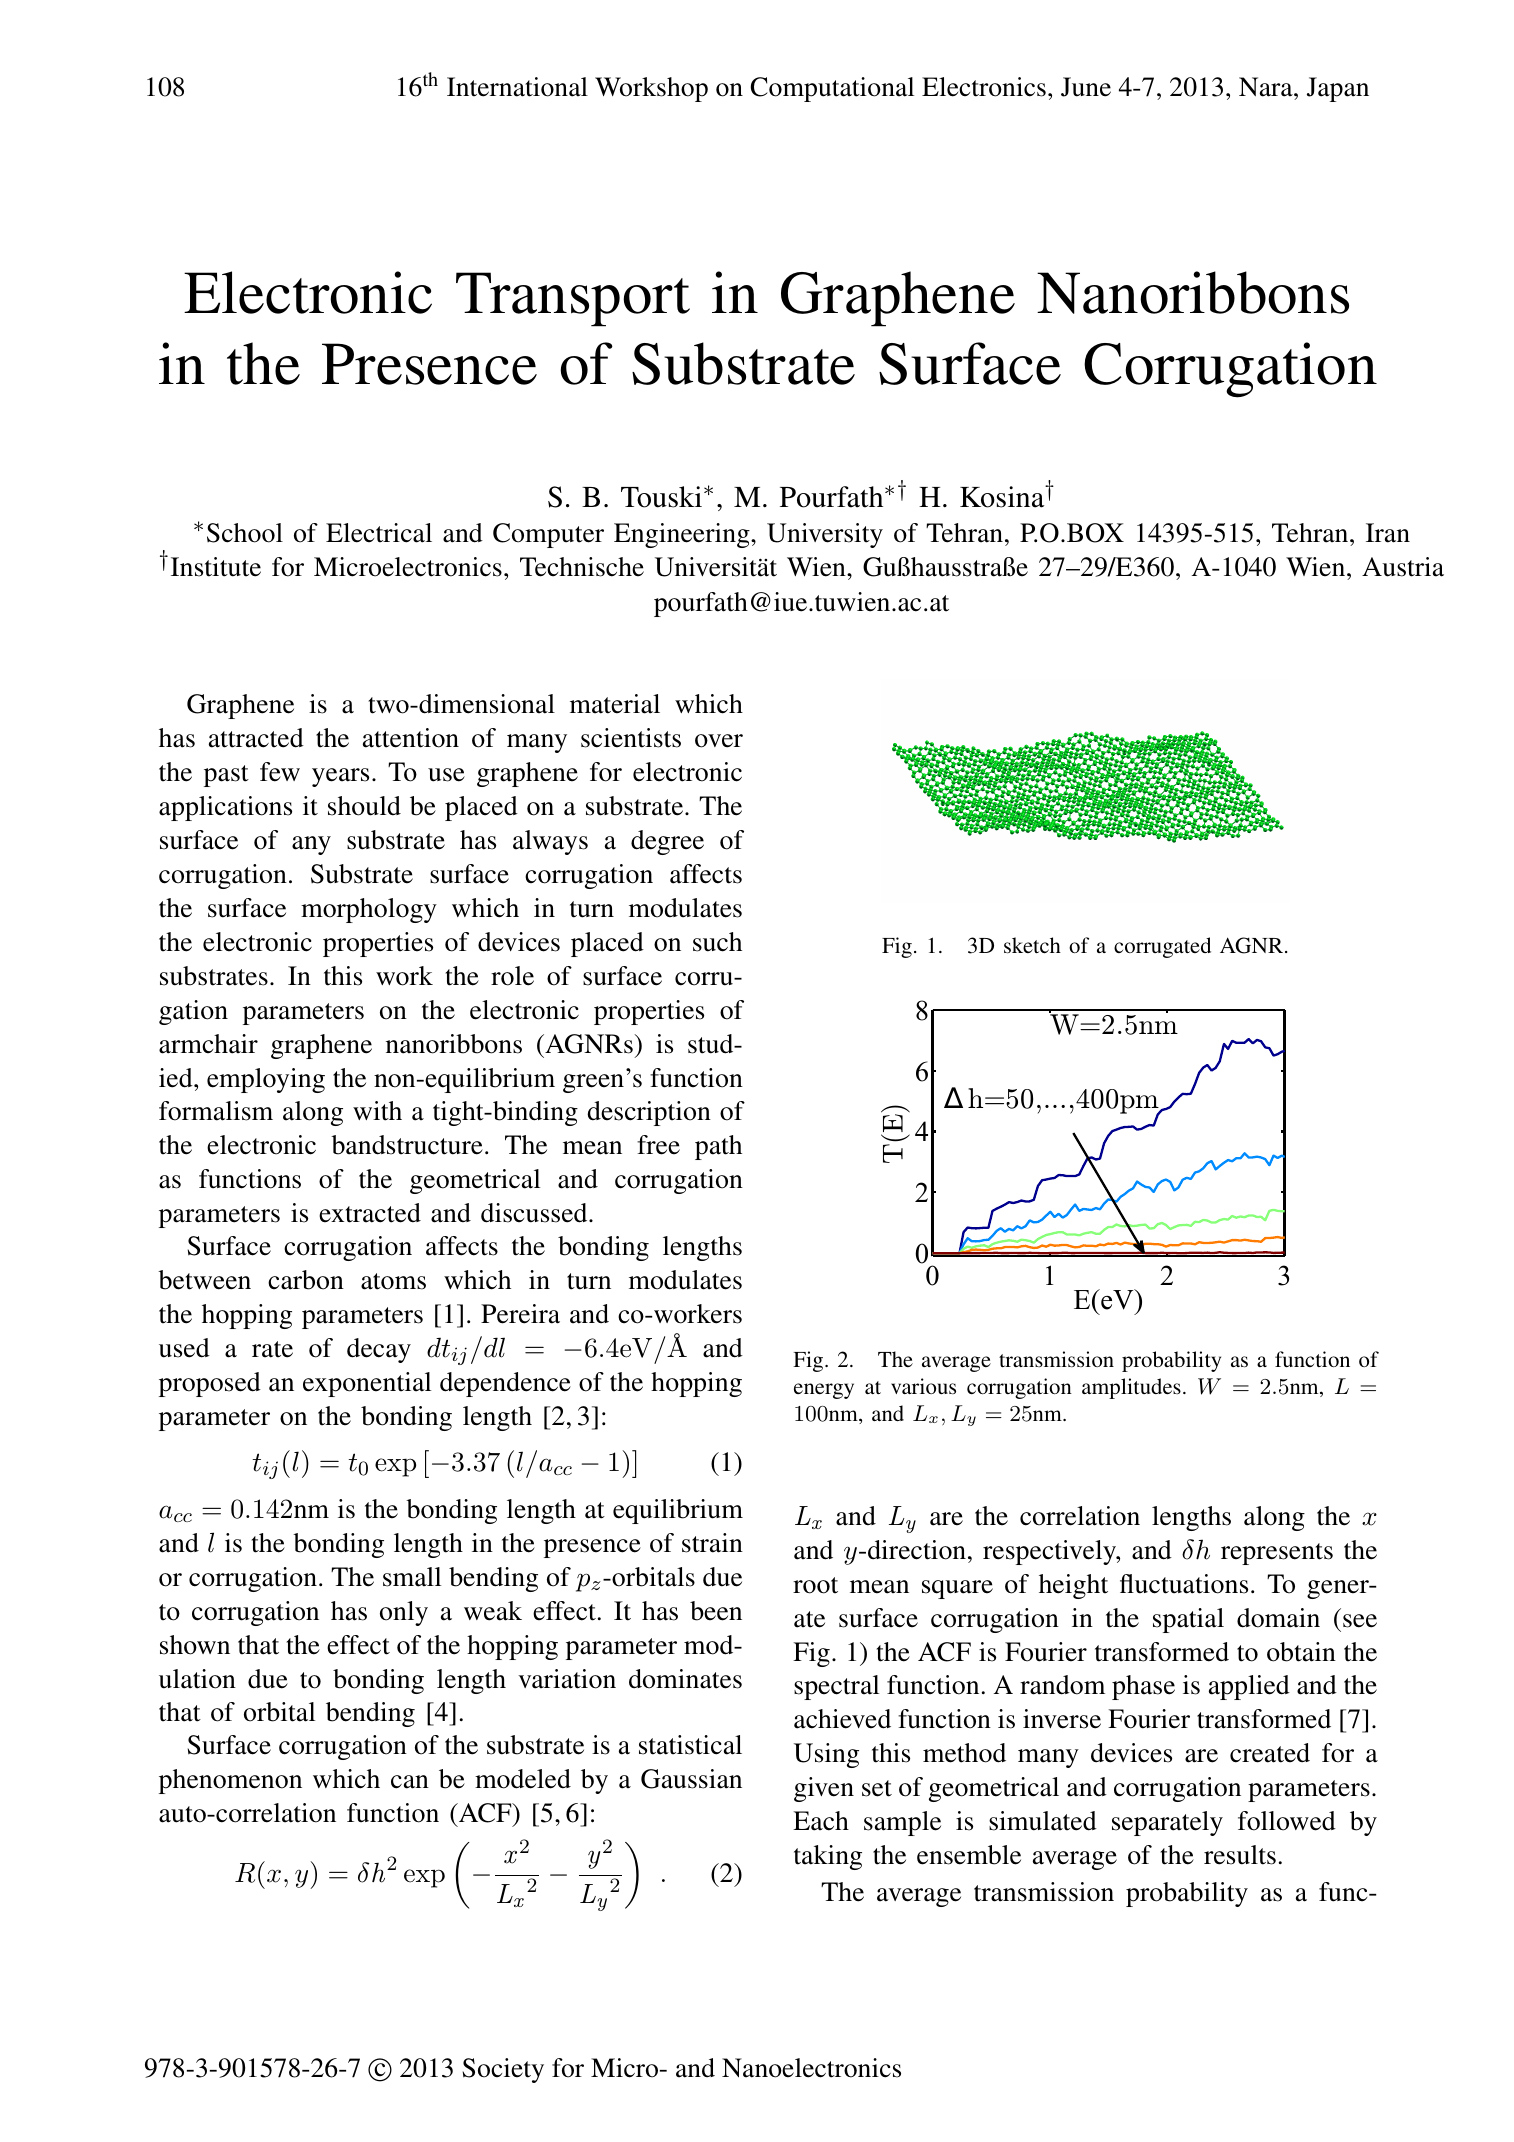 Image resolution: width=1514 pixels, height=2142 pixels. I want to click on root, so click(815, 1585).
